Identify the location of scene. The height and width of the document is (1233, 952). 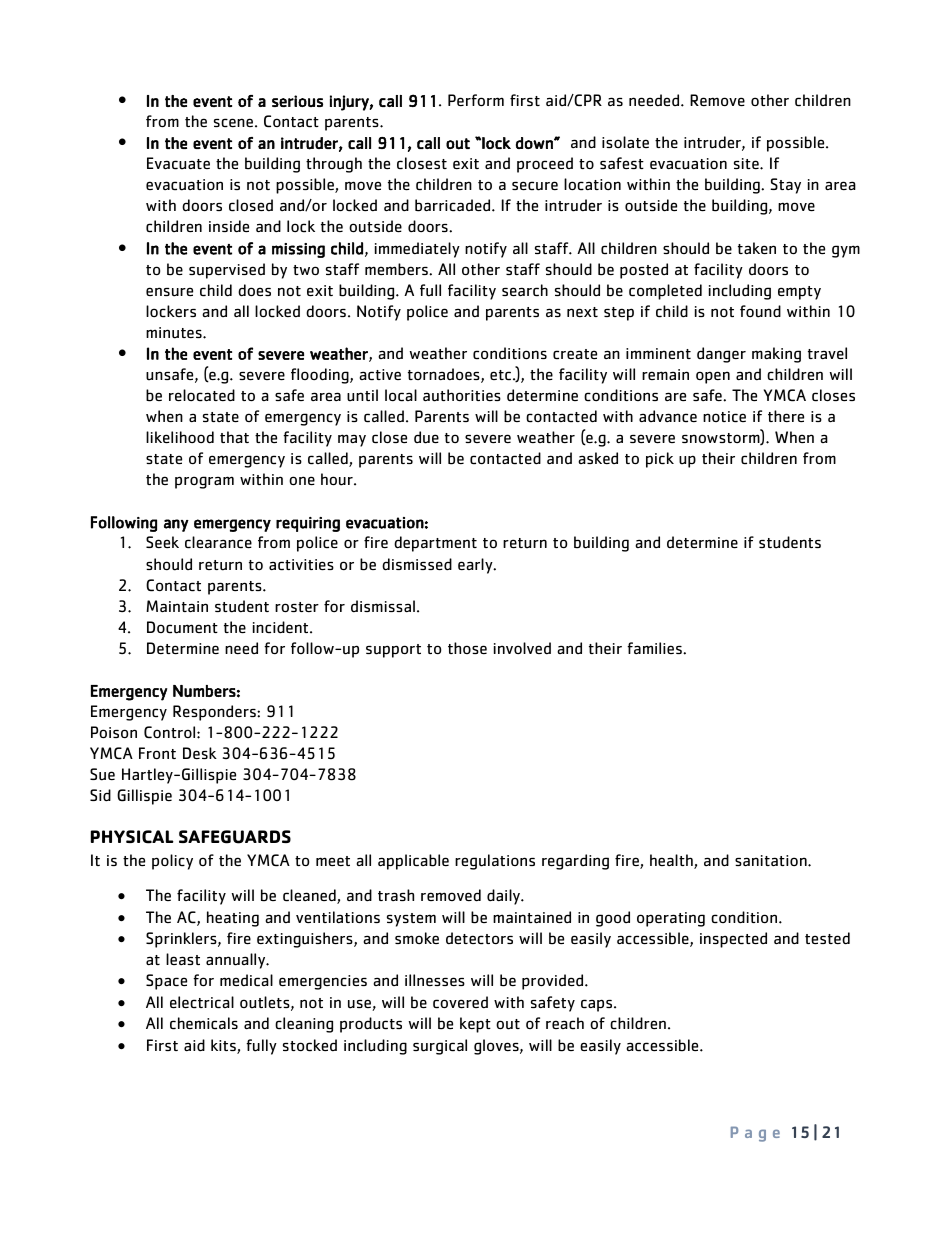
(233, 123).
